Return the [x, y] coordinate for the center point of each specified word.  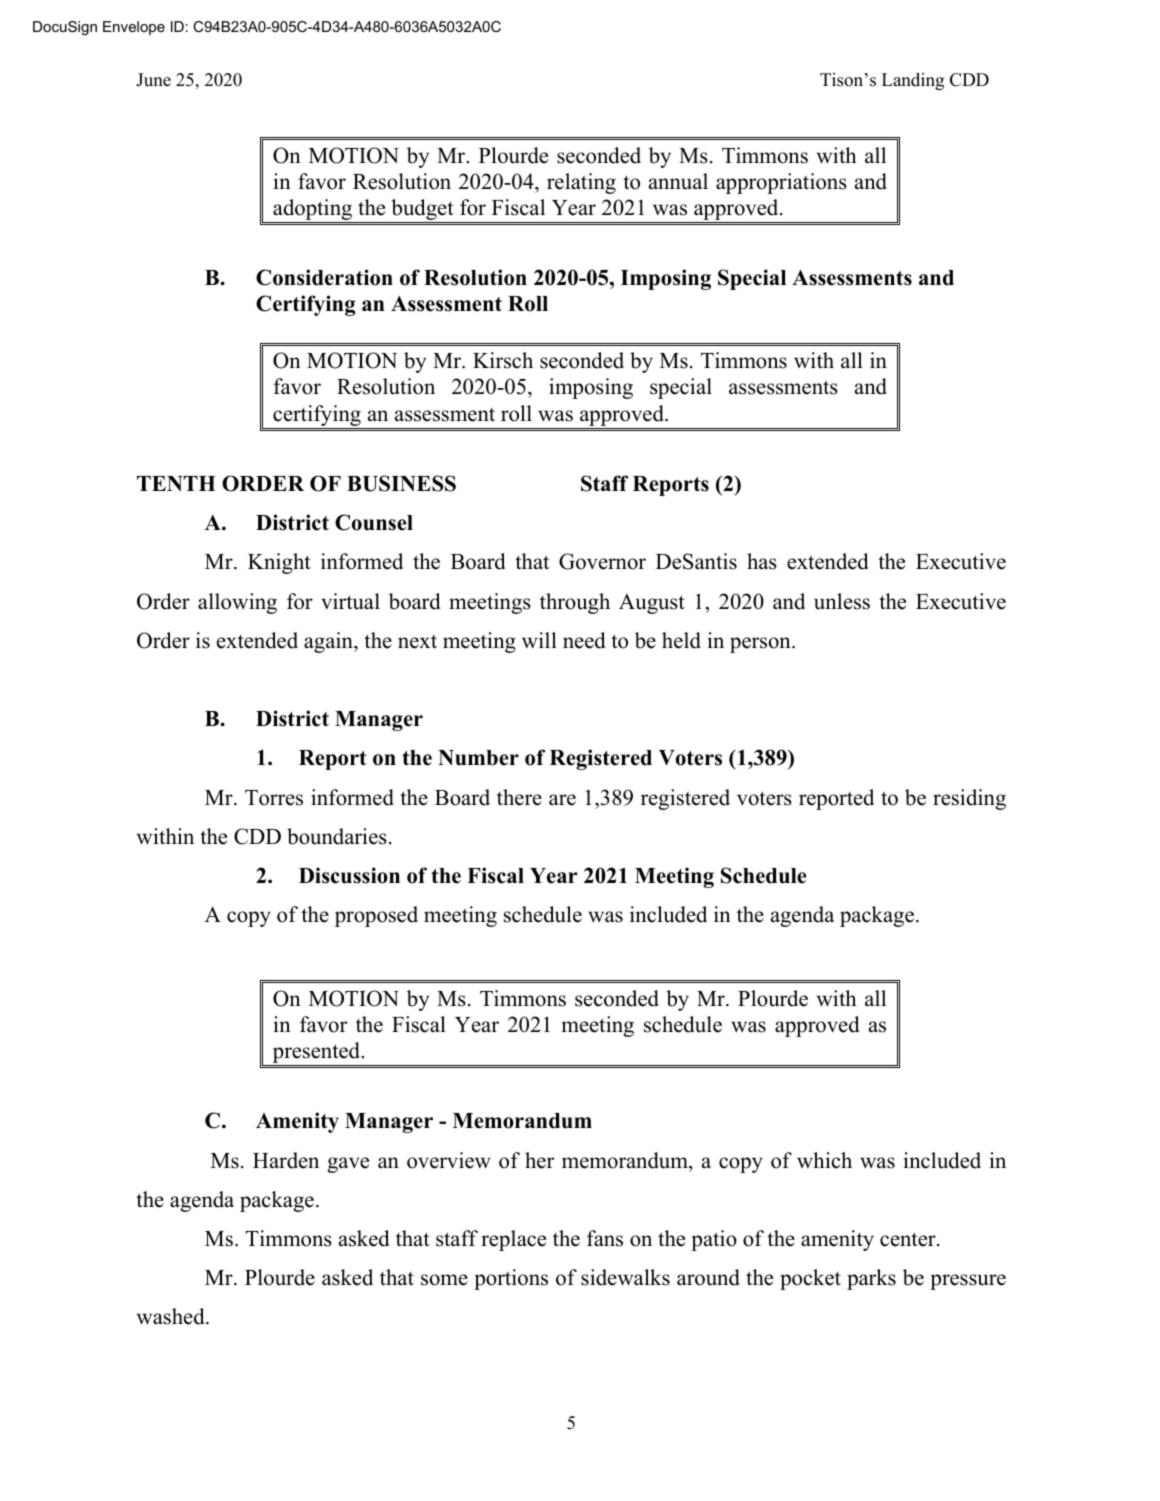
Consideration [324, 277]
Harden [286, 1160]
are [562, 800]
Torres [274, 798]
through [575, 603]
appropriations [781, 183]
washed [171, 1316]
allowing [237, 603]
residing [969, 799]
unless [842, 601]
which [824, 1160]
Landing [913, 81]
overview [449, 1160]
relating [581, 183]
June [153, 80]
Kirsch [503, 360]
